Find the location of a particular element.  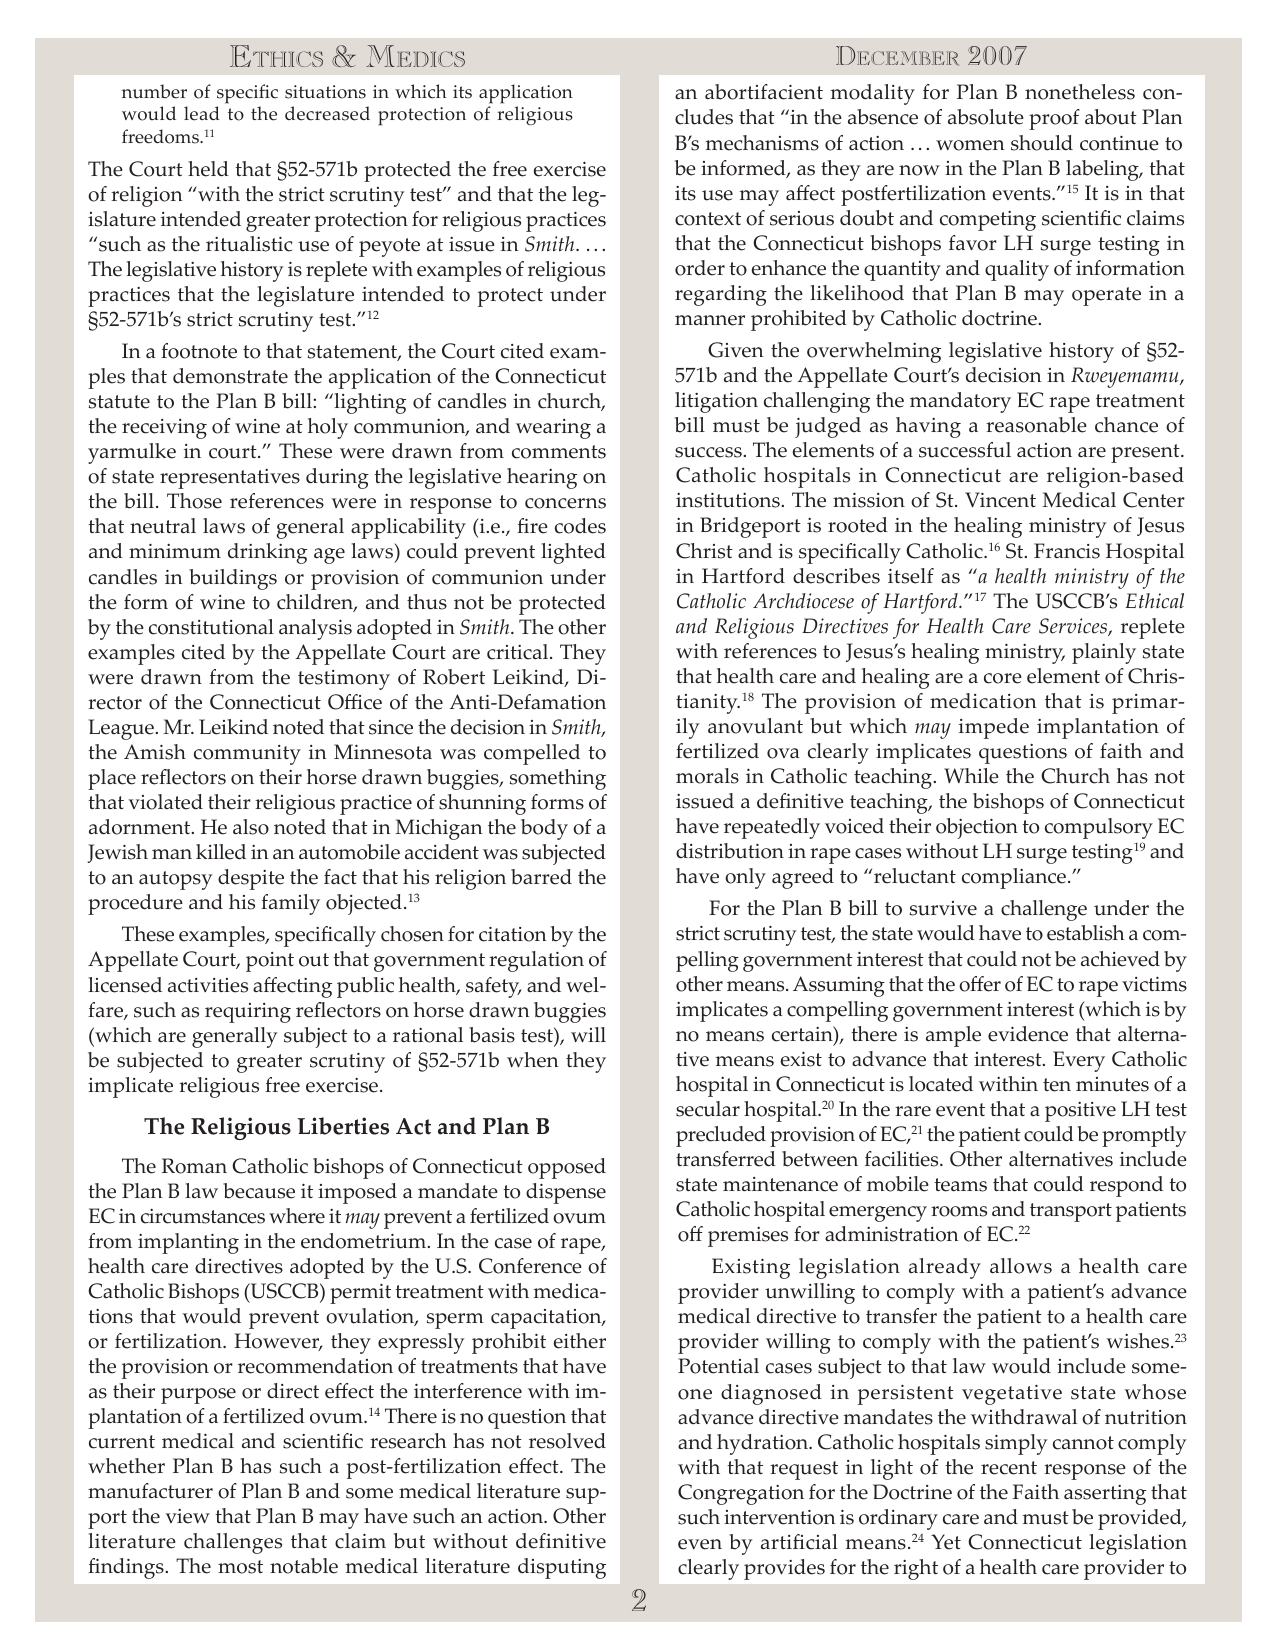

secular is located at coordinates (708, 1109).
